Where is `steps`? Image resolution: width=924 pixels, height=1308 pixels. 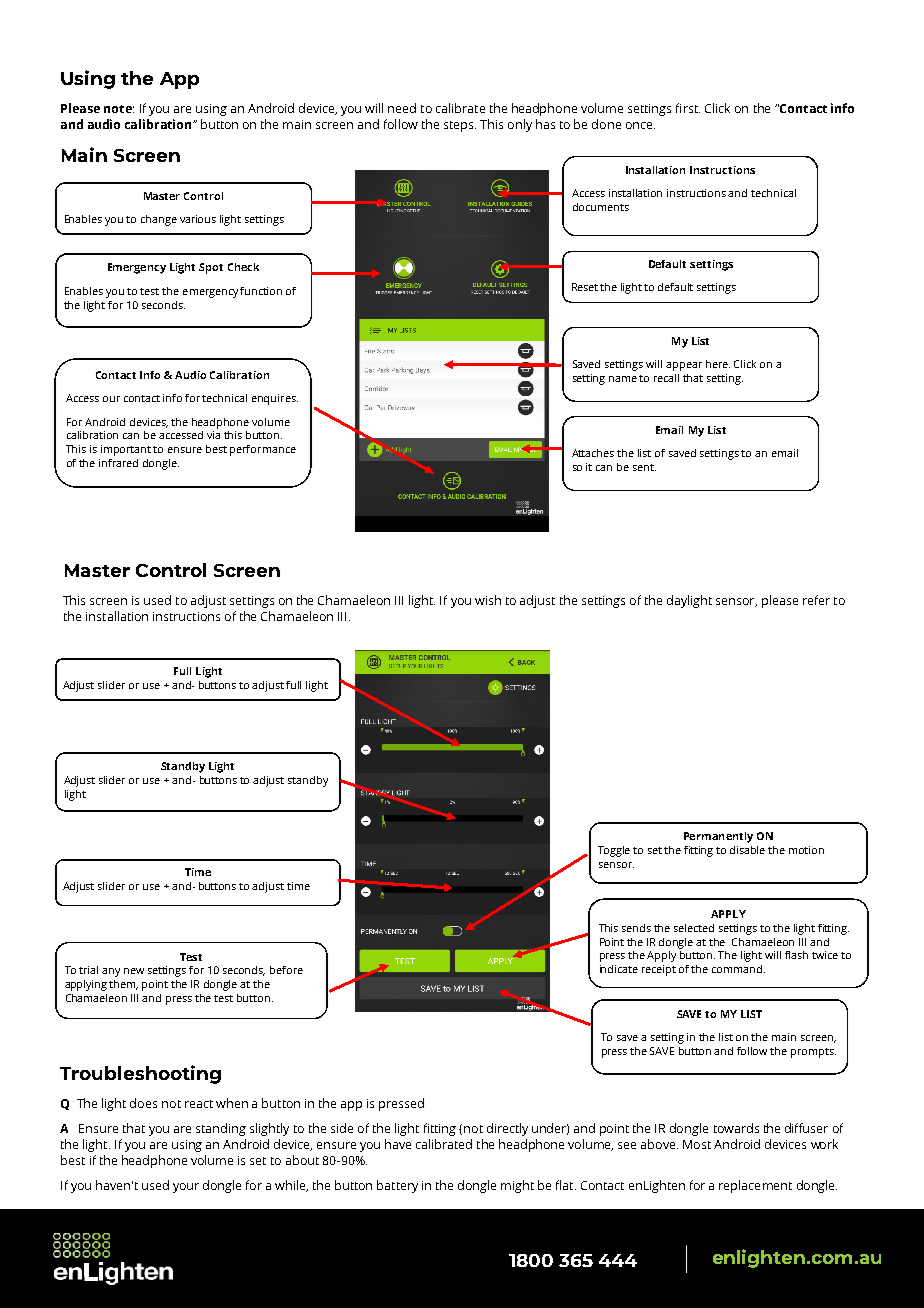
steps is located at coordinates (460, 126).
